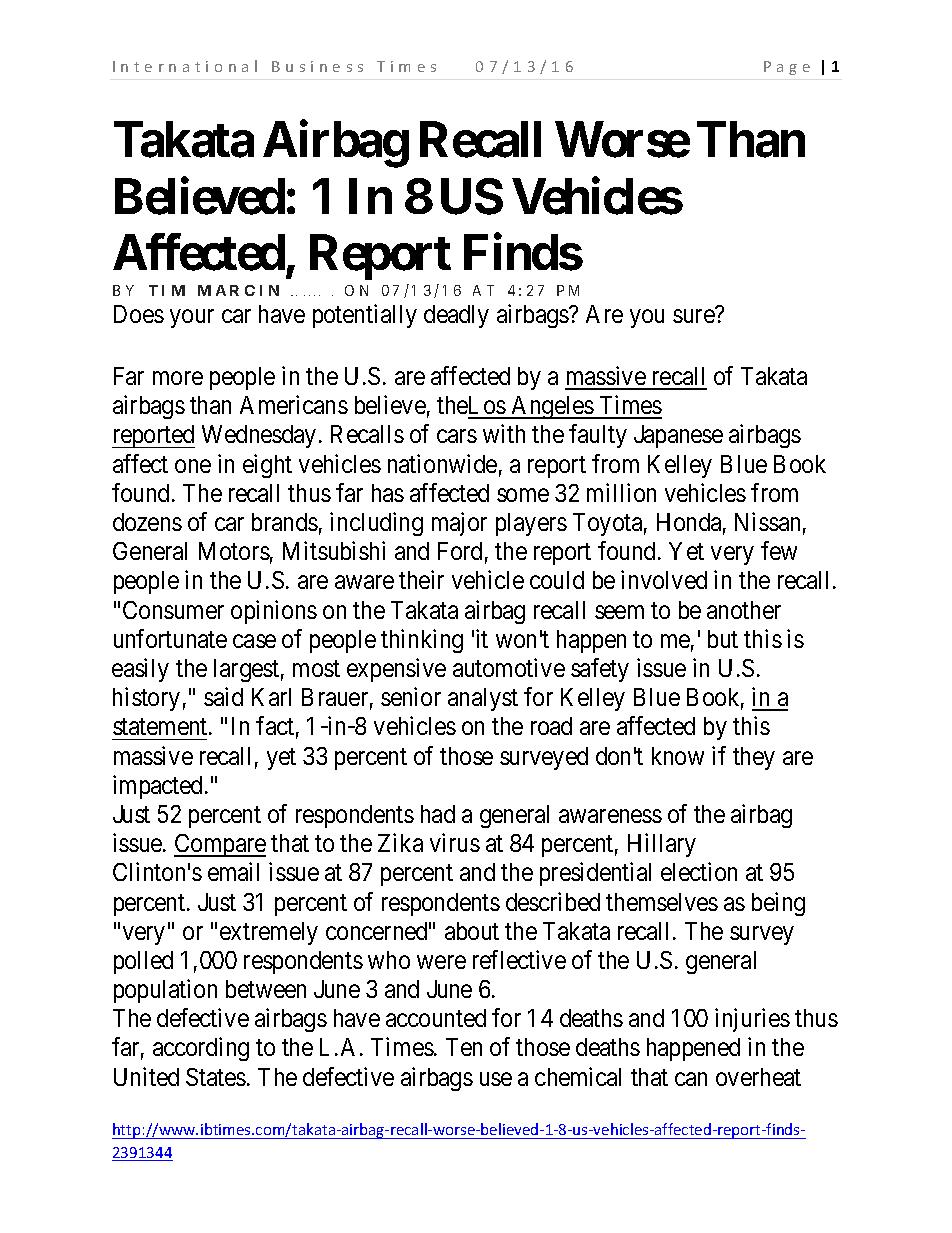 This page has height=1233, width=952. What do you see at coordinates (185, 66) in the page?
I see `International` at bounding box center [185, 66].
